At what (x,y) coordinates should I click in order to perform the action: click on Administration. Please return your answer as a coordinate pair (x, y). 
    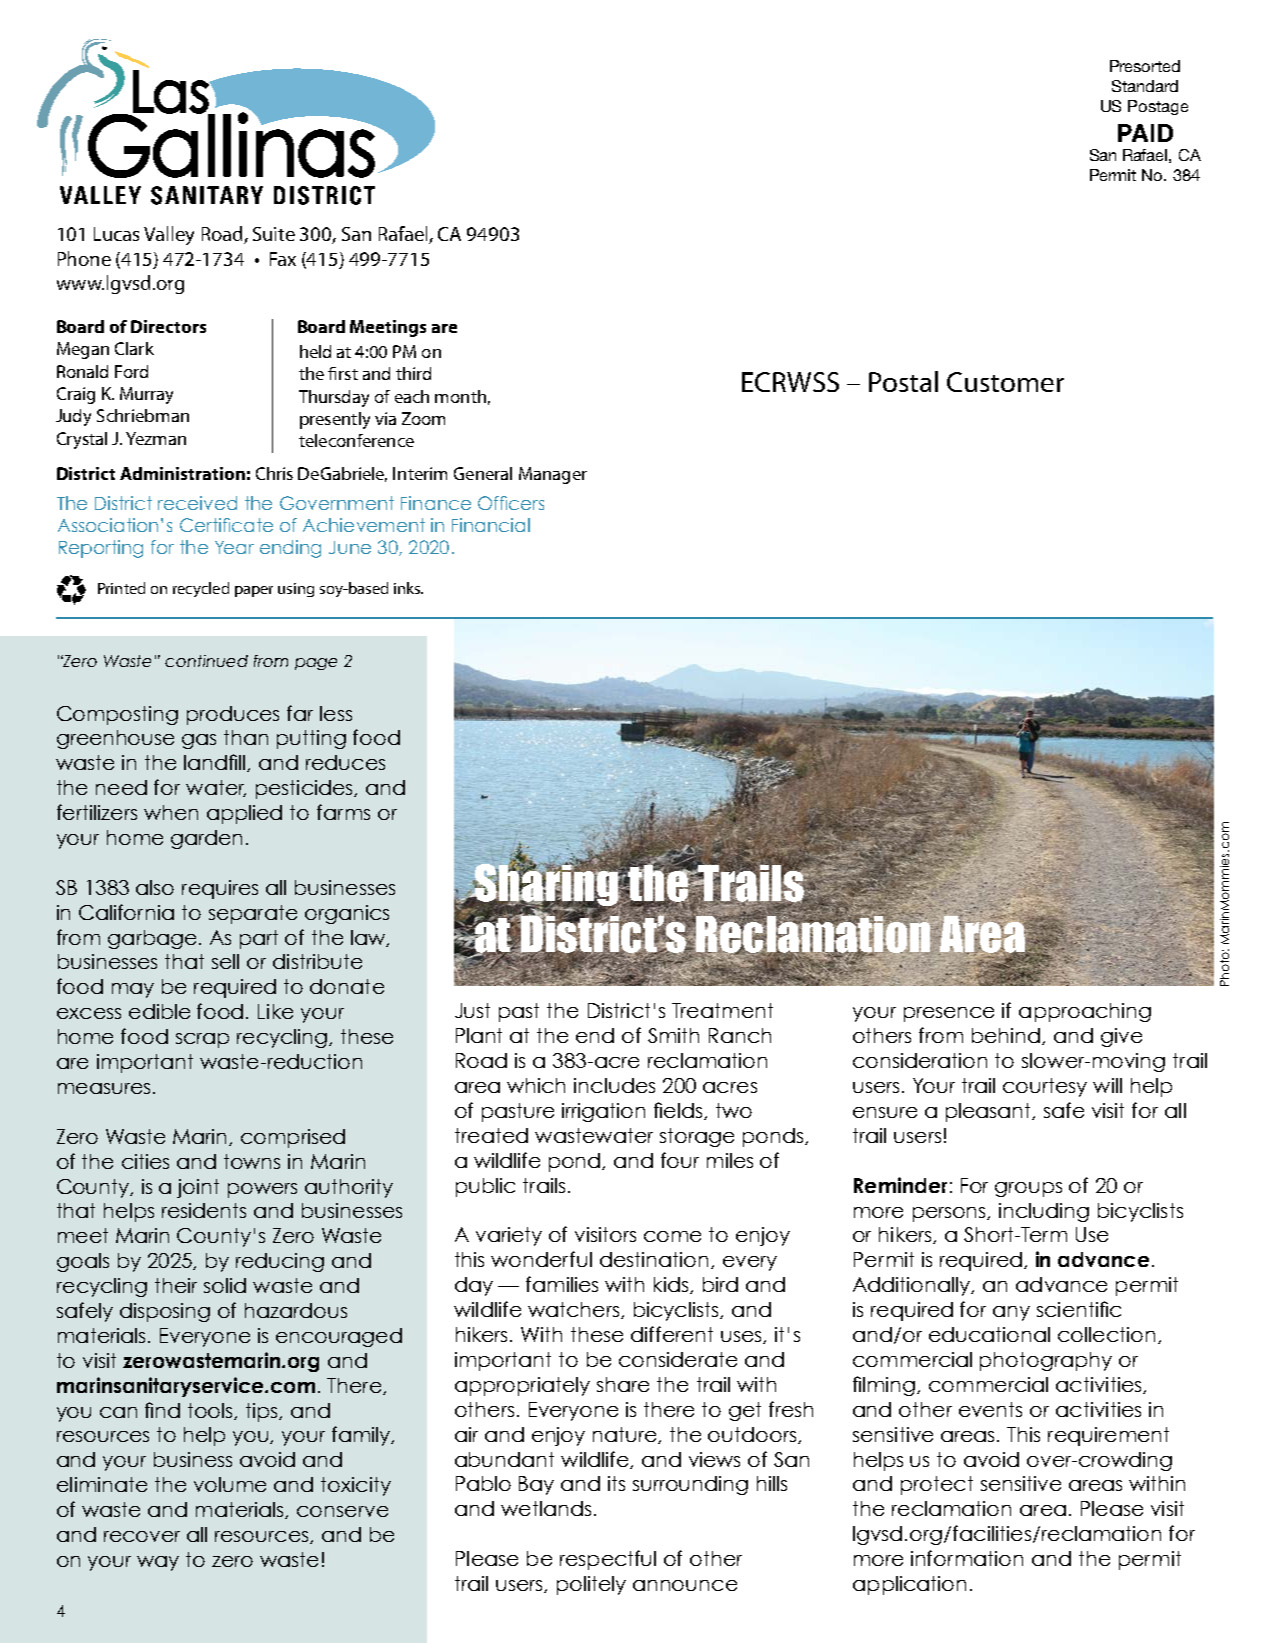
    Looking at the image, I should click on (182, 473).
